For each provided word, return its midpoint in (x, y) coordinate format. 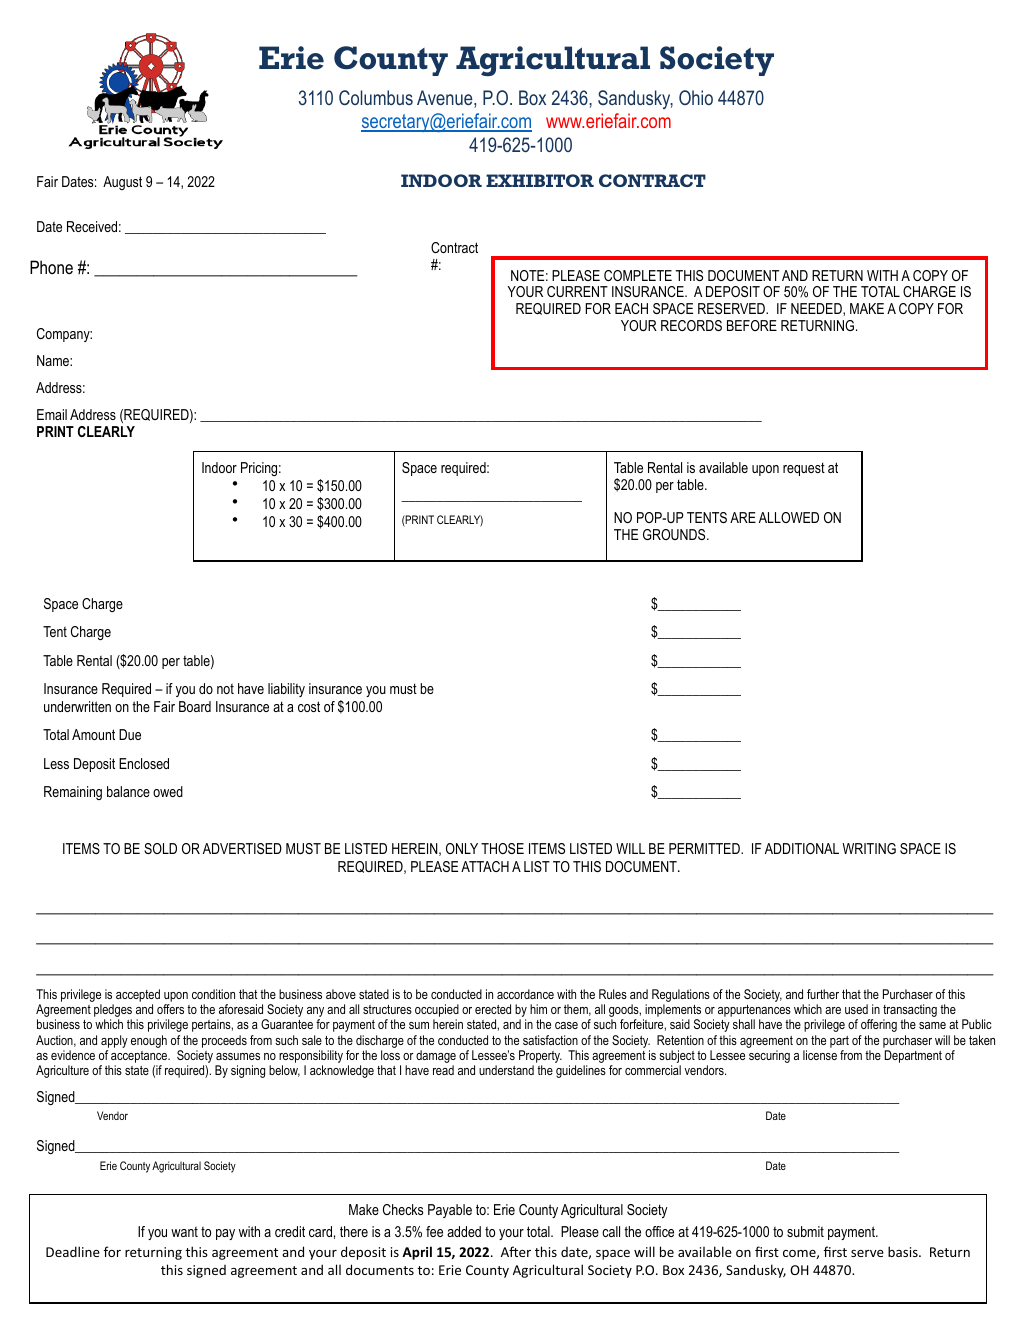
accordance (525, 994)
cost (309, 706)
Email (52, 414)
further (823, 994)
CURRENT (577, 291)
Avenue (446, 99)
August (122, 183)
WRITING (869, 848)
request (804, 469)
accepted (138, 997)
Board (195, 706)
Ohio (696, 97)
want (184, 1231)
